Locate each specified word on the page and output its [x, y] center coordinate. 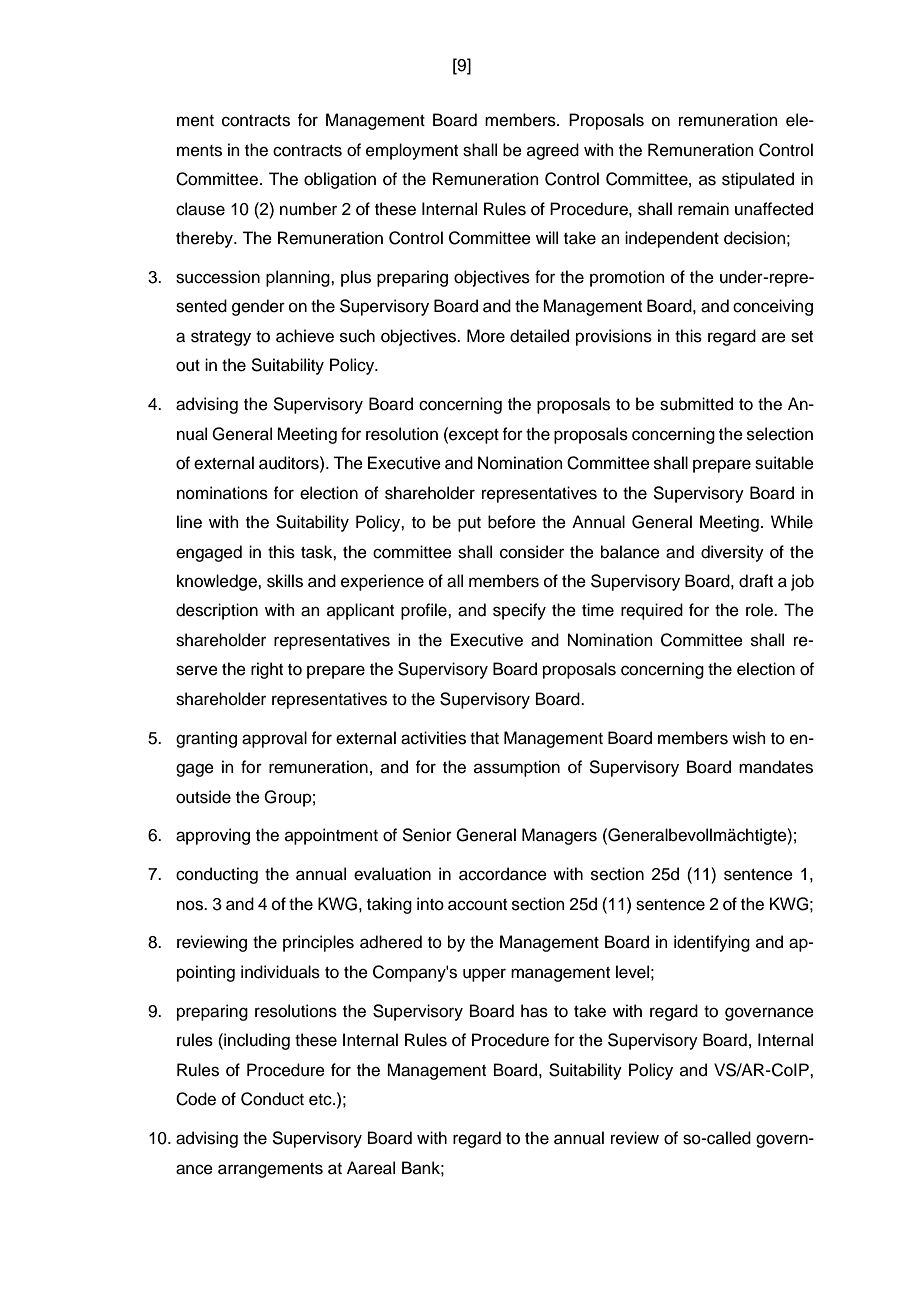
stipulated [758, 180]
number [308, 209]
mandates [776, 767]
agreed [553, 151]
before [512, 522]
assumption [517, 768]
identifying [712, 943]
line [189, 522]
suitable [784, 463]
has [534, 1011]
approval [274, 739]
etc [321, 1100]
